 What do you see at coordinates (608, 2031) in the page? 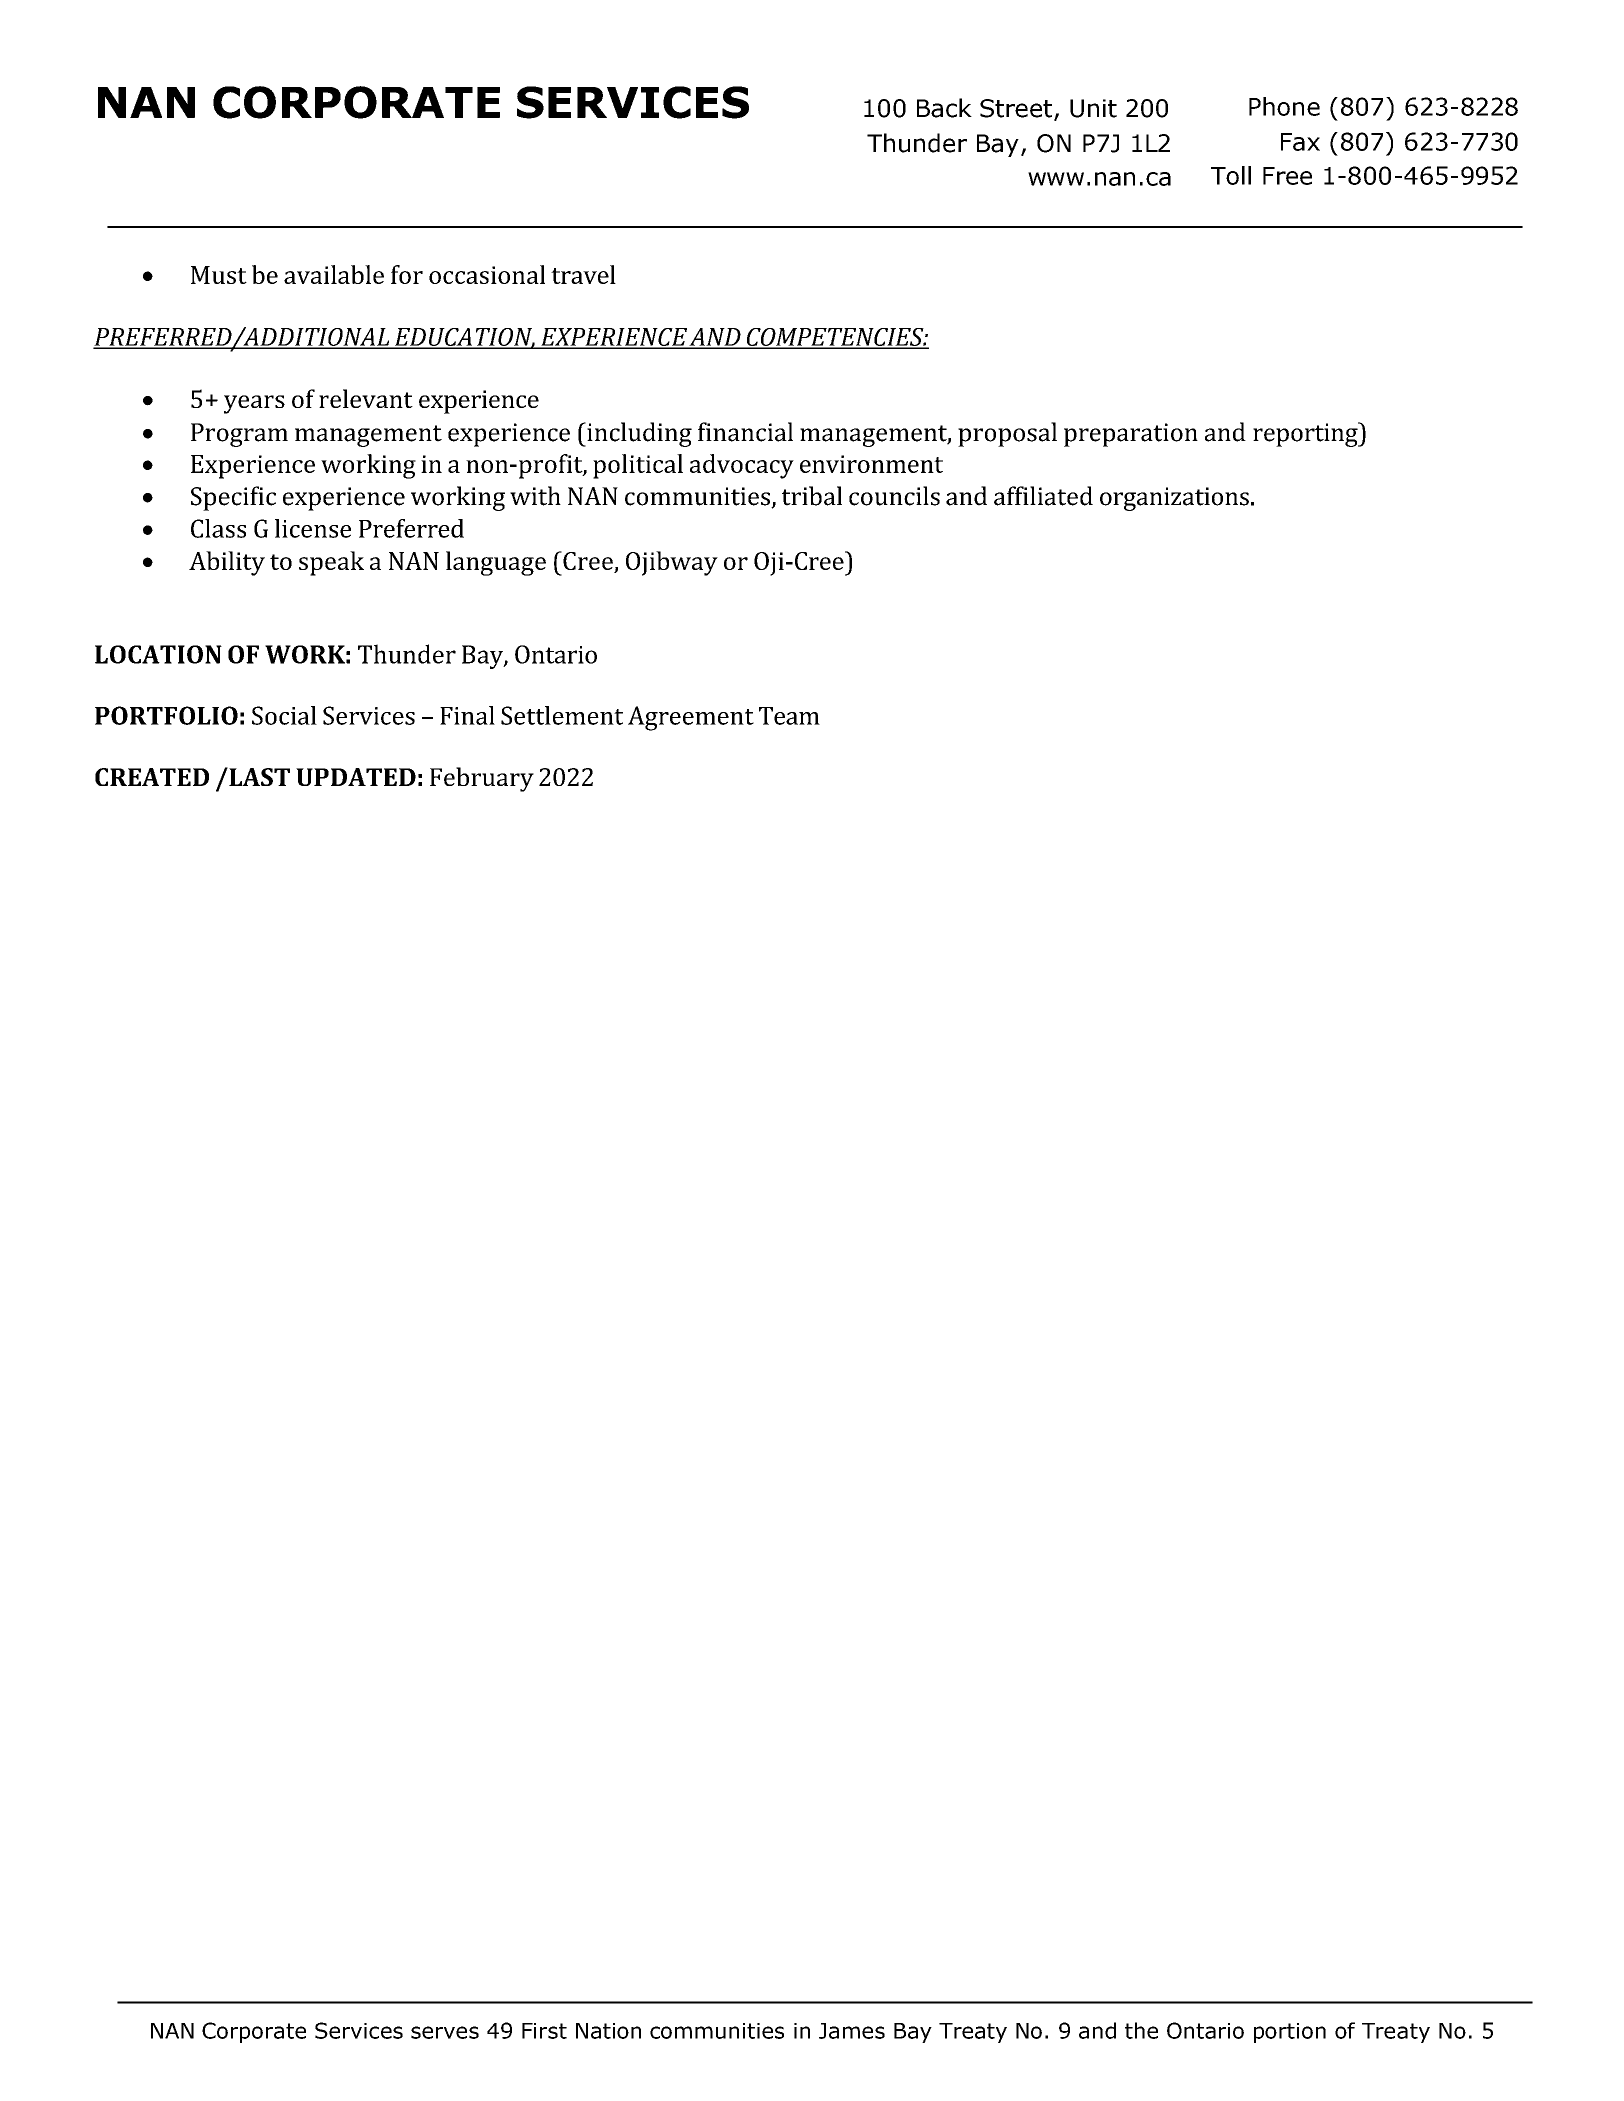
I see `Nation` at bounding box center [608, 2031].
